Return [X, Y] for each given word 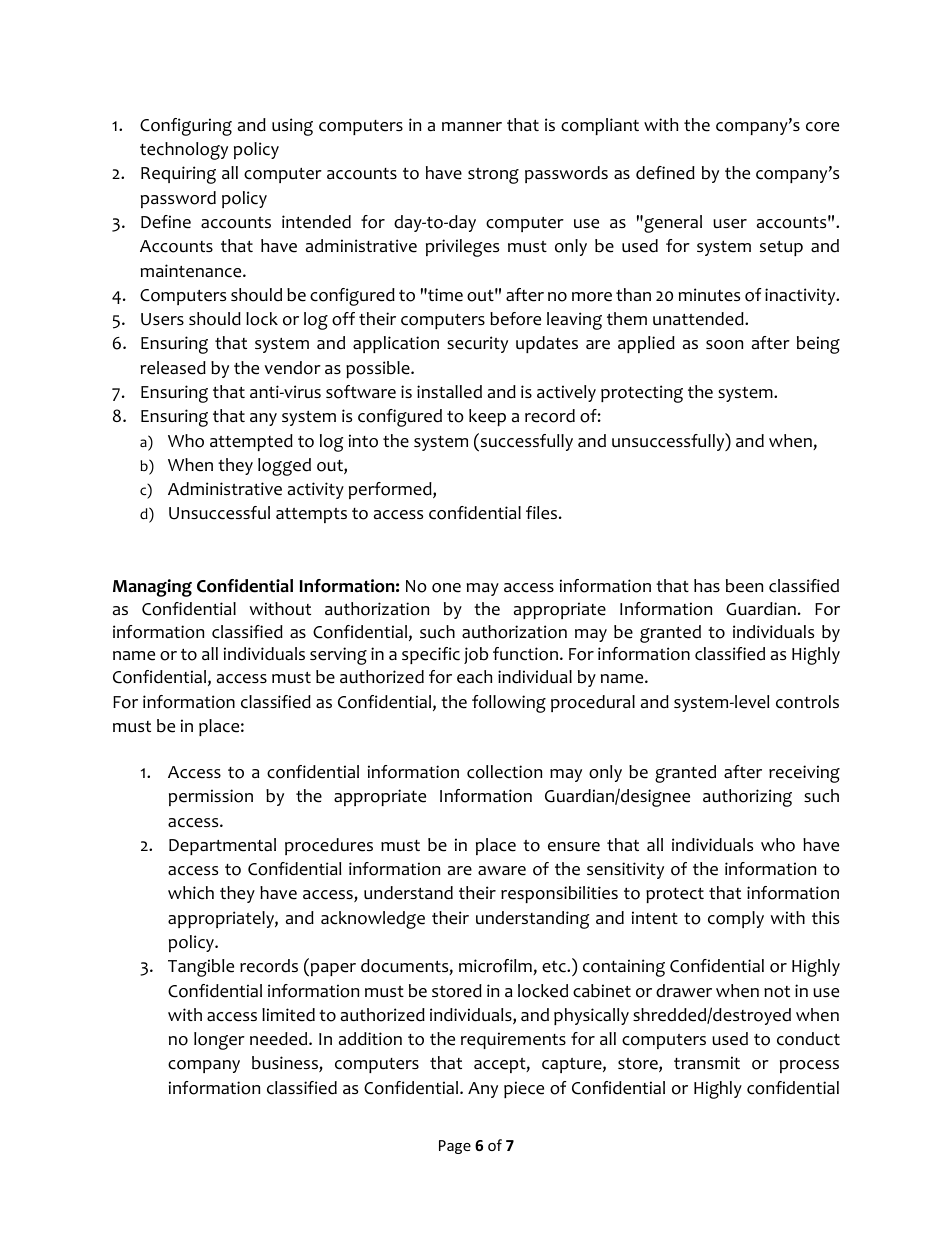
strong [493, 176]
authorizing [747, 798]
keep [487, 417]
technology [184, 151]
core [822, 127]
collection [504, 772]
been [744, 586]
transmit [707, 1063]
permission [211, 797]
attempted [251, 442]
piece [524, 1089]
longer [219, 1041]
